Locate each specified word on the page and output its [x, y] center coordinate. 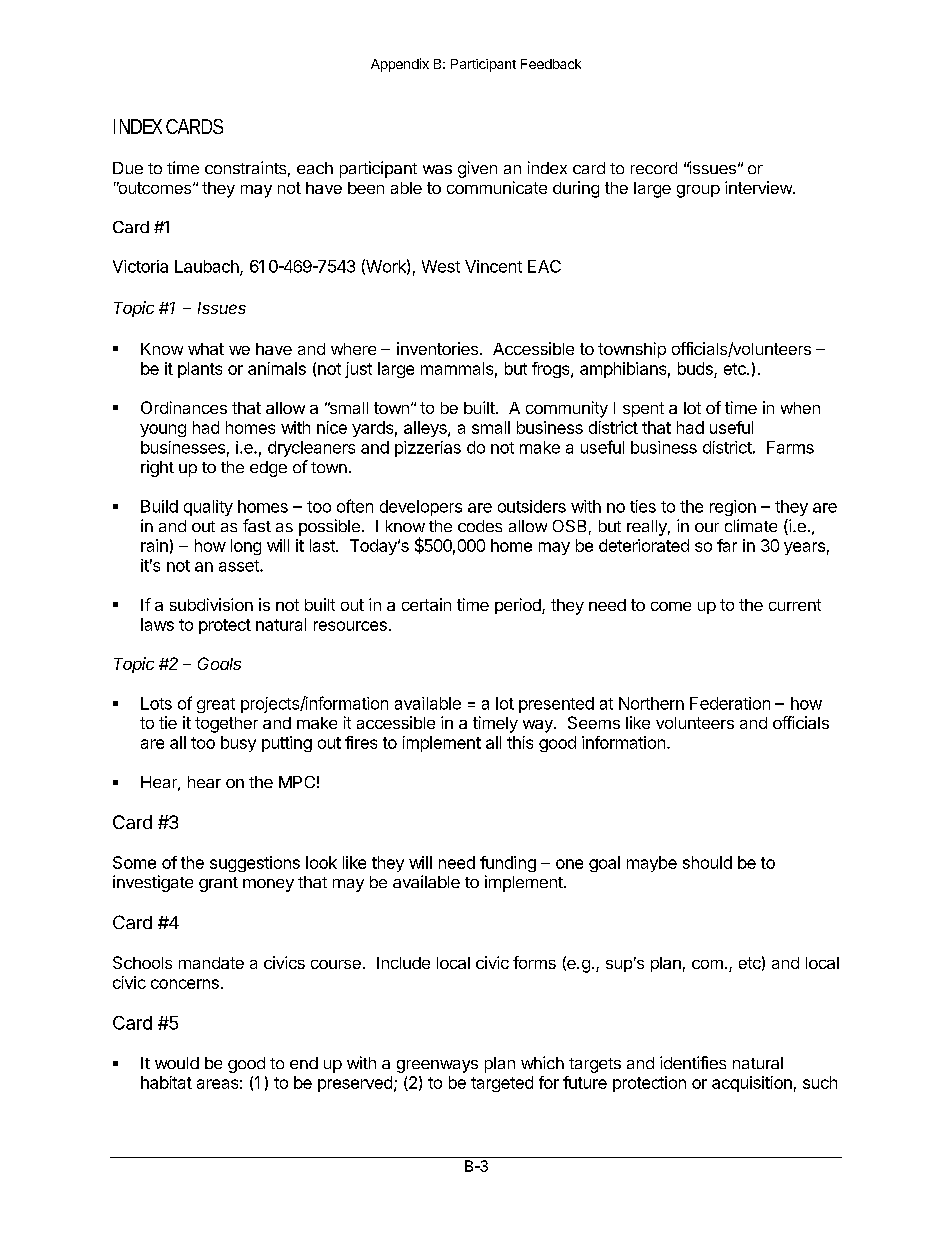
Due [128, 168]
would [177, 1063]
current [795, 605]
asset [240, 566]
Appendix [400, 65]
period [519, 606]
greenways [437, 1066]
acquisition [752, 1084]
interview [759, 187]
